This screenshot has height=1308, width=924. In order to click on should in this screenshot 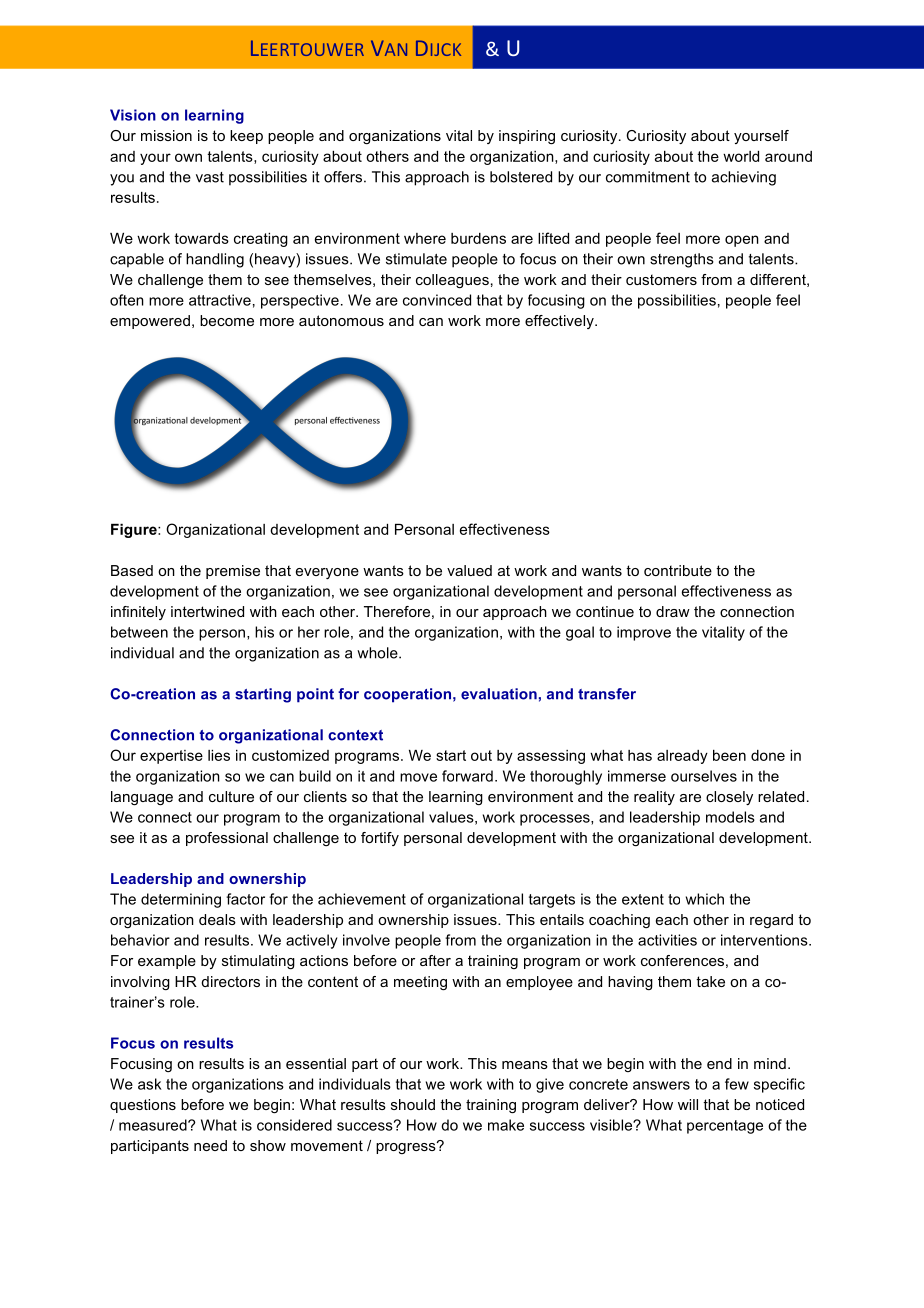, I will do `click(413, 1104)`.
